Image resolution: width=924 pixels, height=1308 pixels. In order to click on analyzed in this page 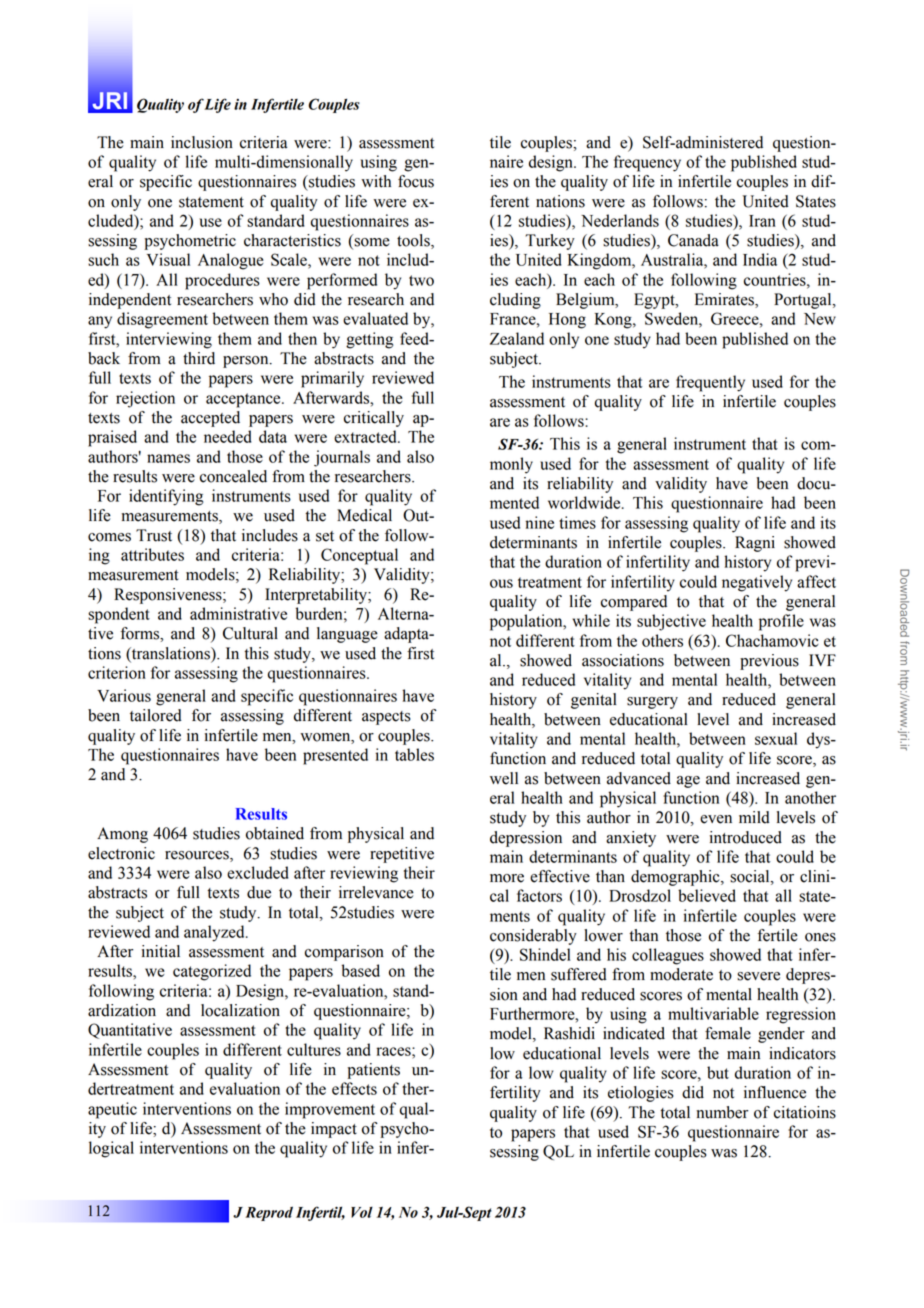, I will do `click(215, 933)`.
